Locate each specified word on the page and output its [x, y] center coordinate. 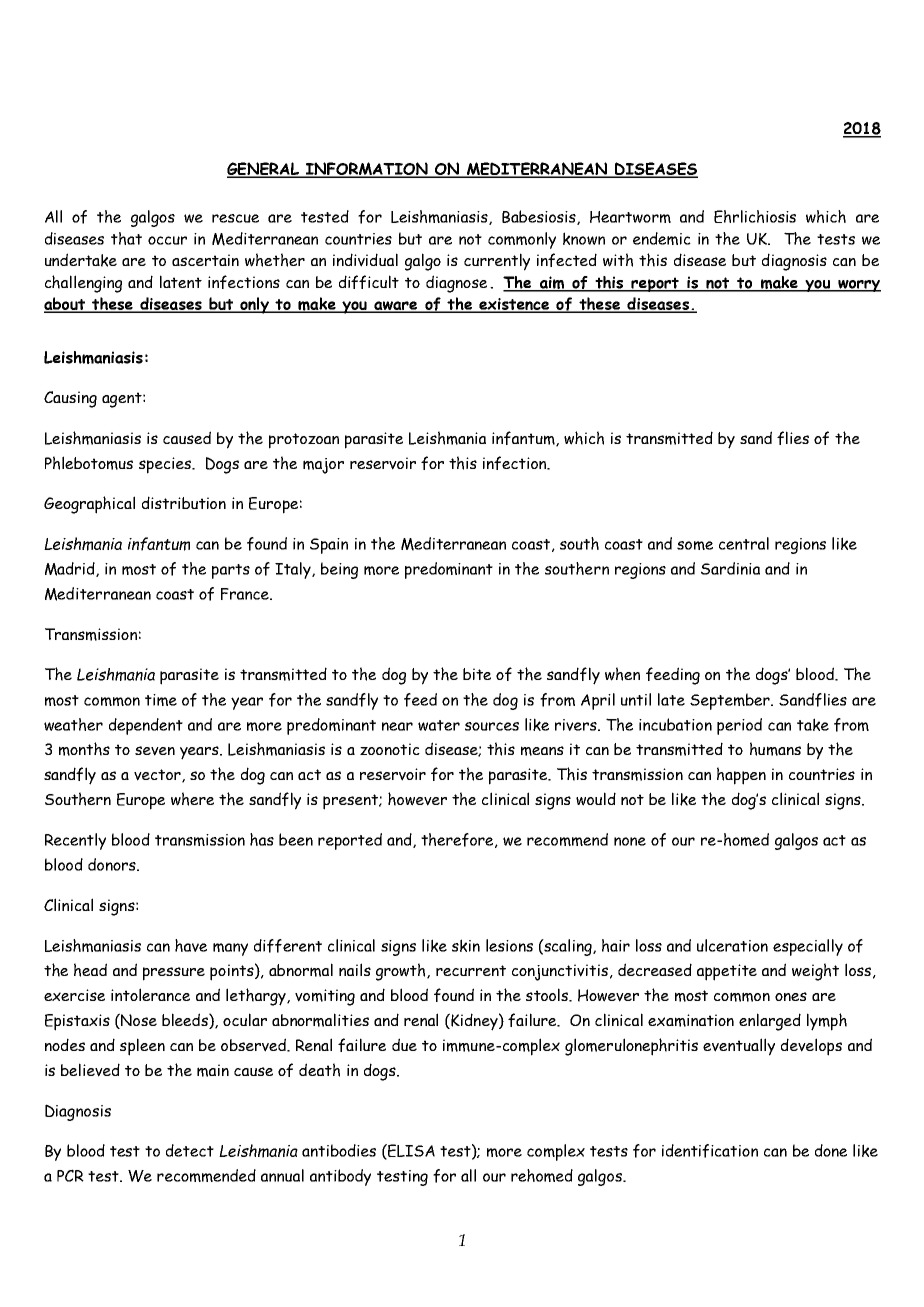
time [161, 700]
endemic [662, 238]
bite [477, 674]
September [731, 701]
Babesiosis [540, 217]
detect [190, 1150]
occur [167, 240]
